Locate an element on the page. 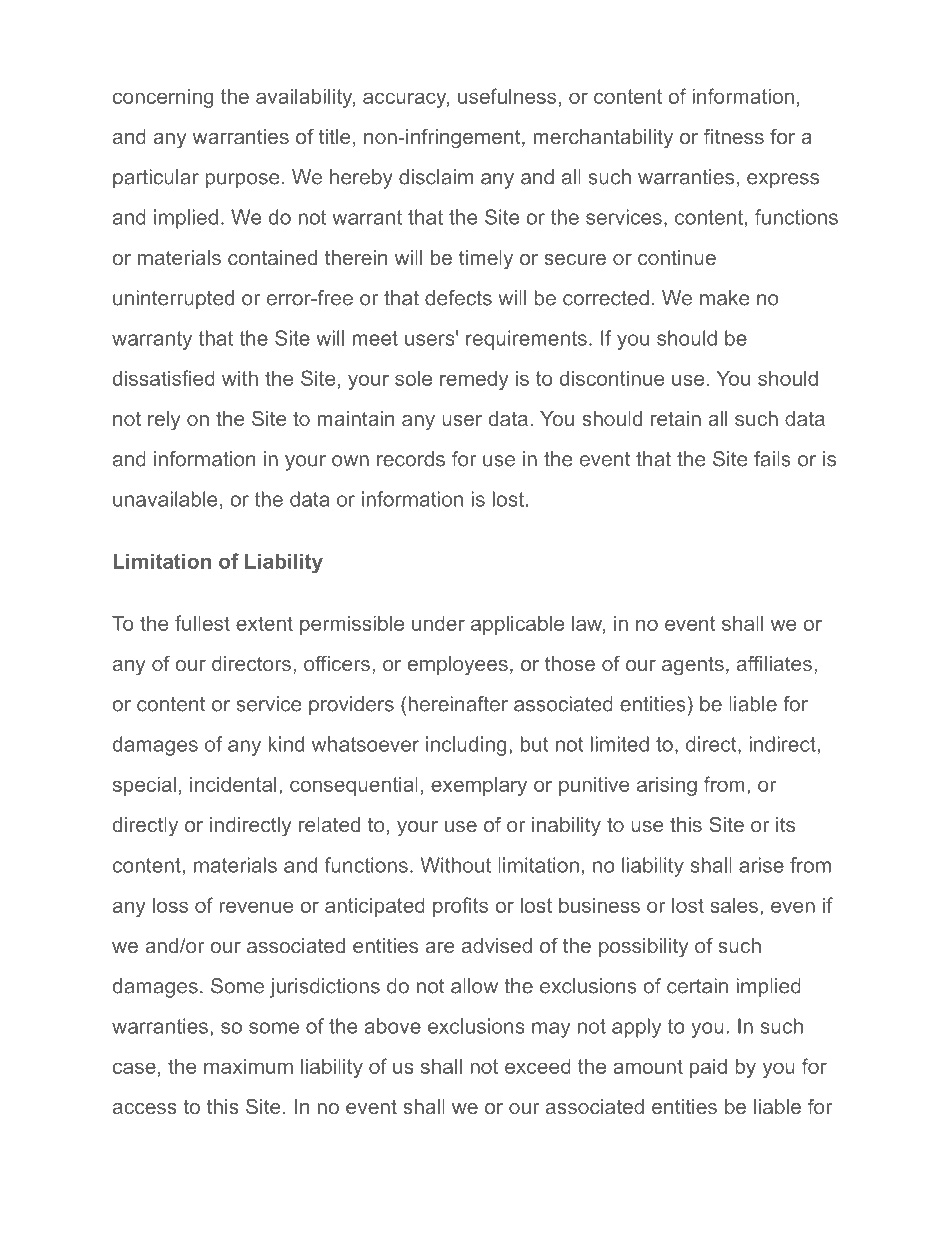  retain is located at coordinates (676, 418).
